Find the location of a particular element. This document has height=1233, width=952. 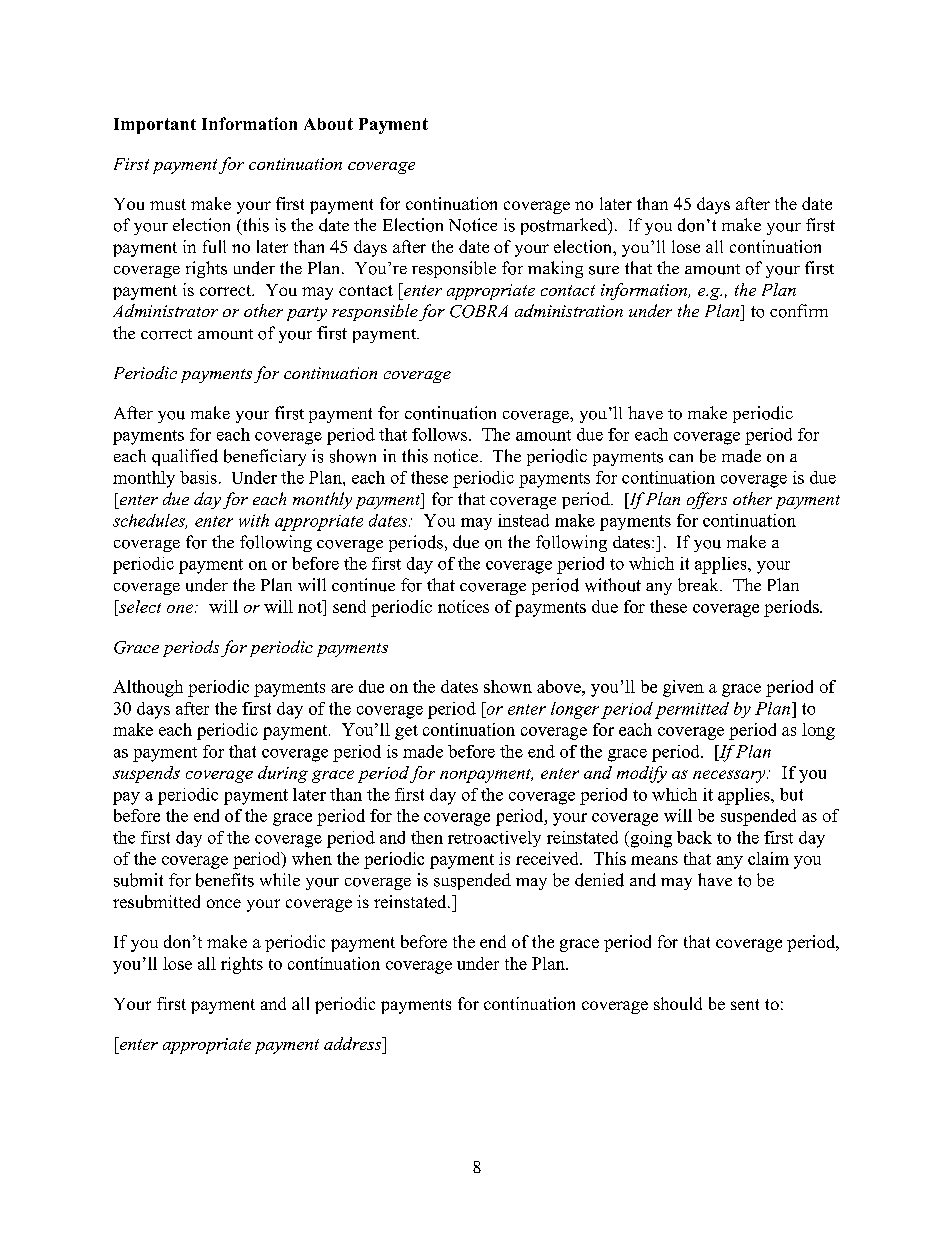

one is located at coordinates (181, 608).
